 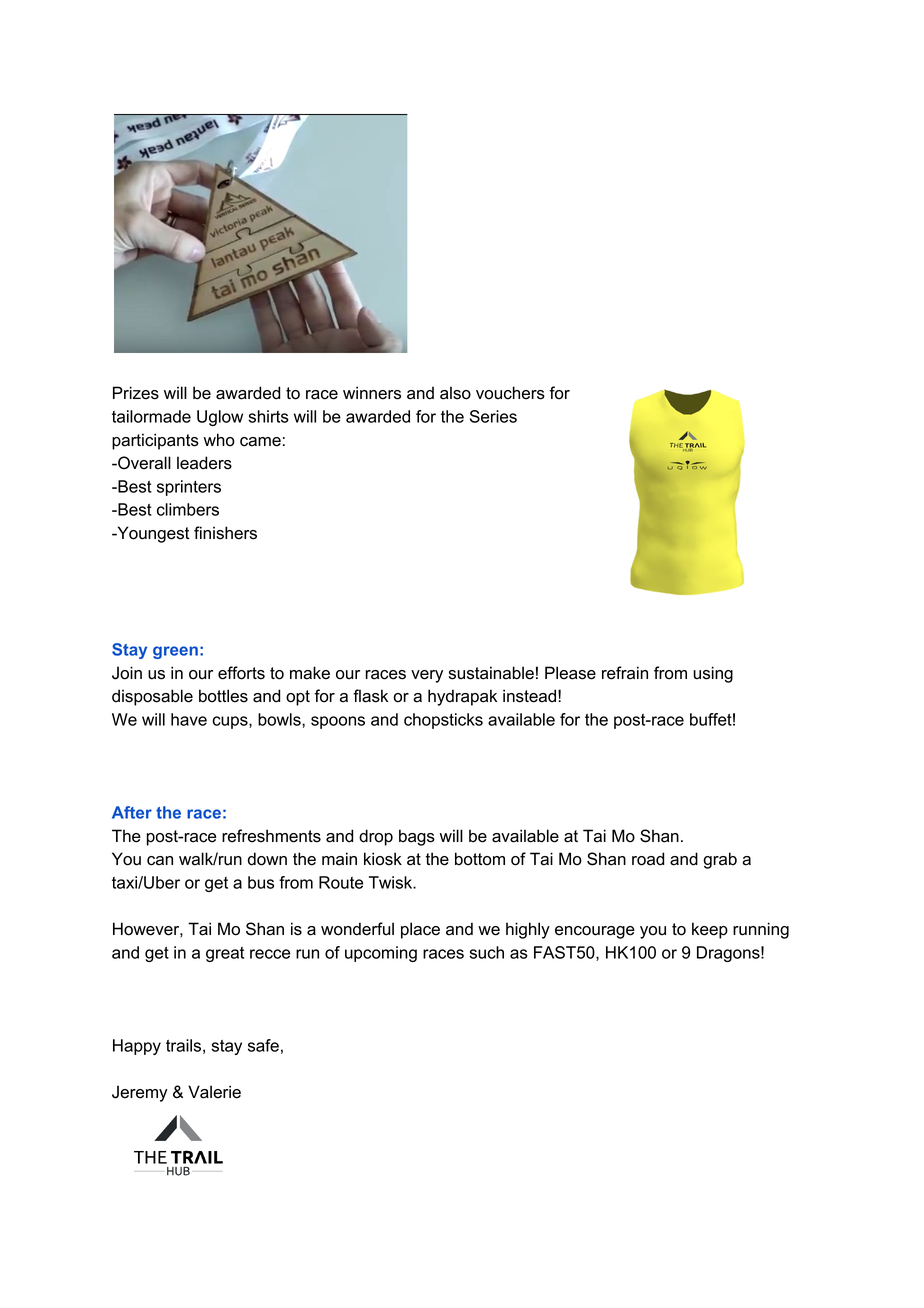 I want to click on bottom, so click(x=480, y=859).
